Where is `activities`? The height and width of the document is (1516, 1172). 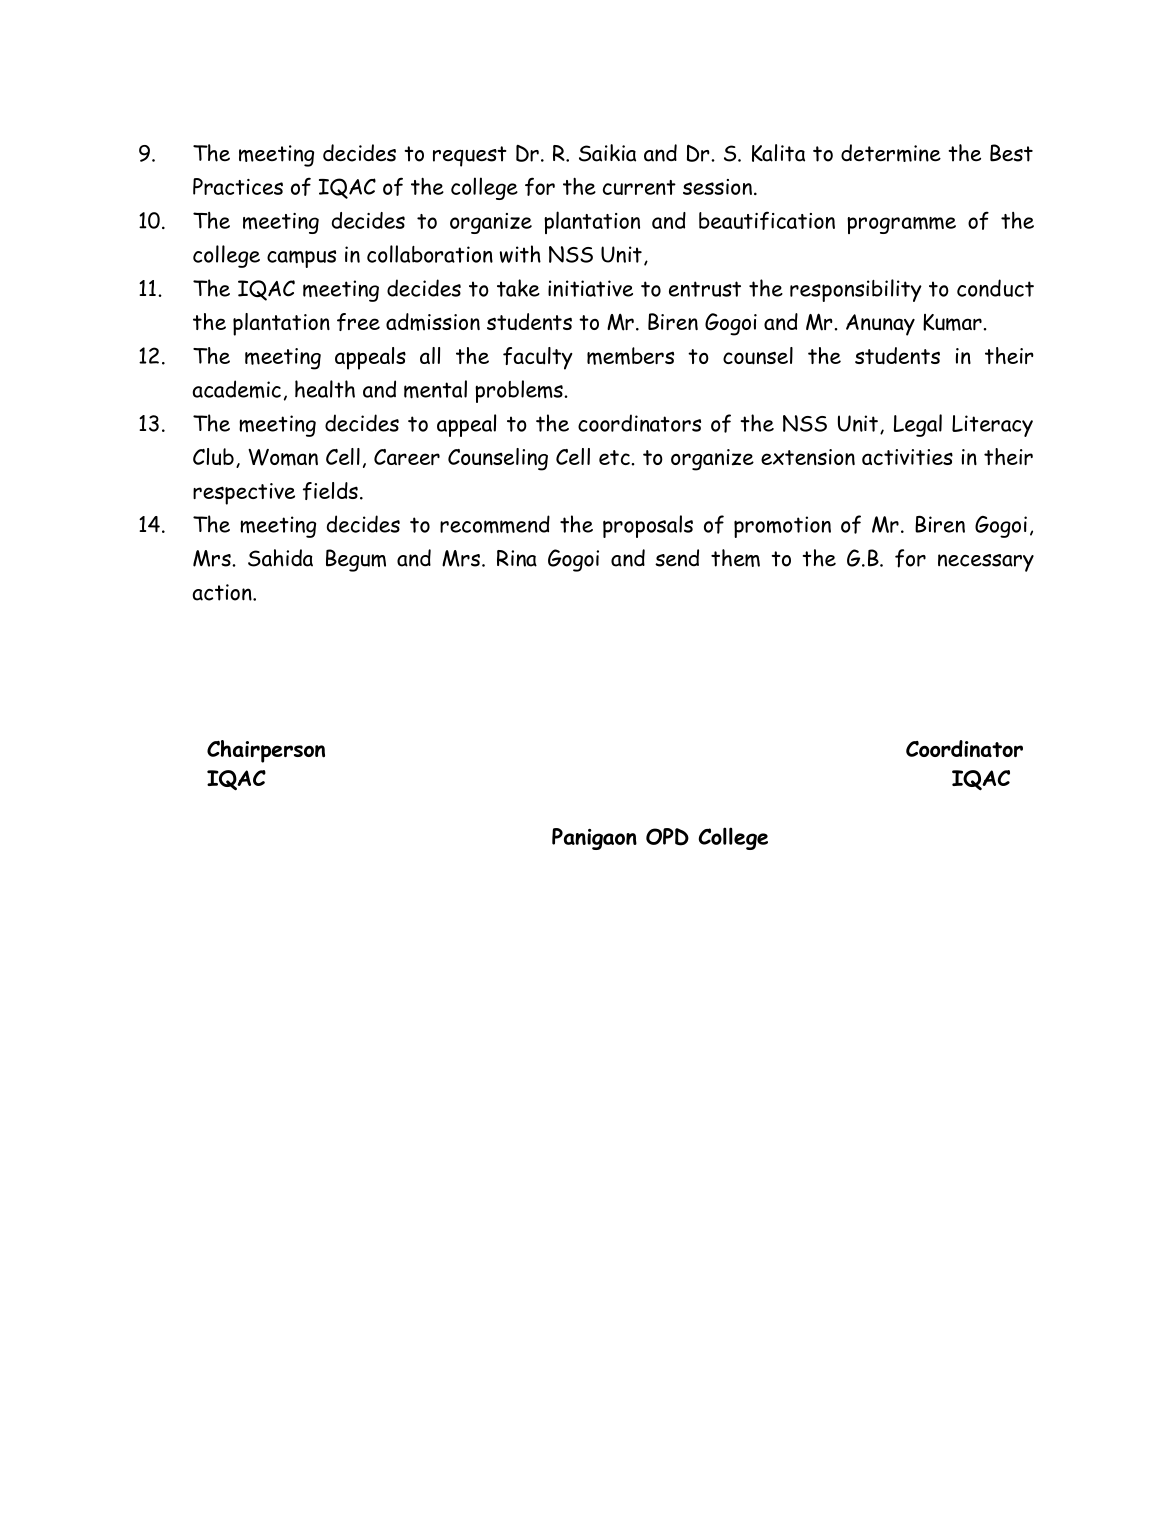
activities is located at coordinates (907, 457).
